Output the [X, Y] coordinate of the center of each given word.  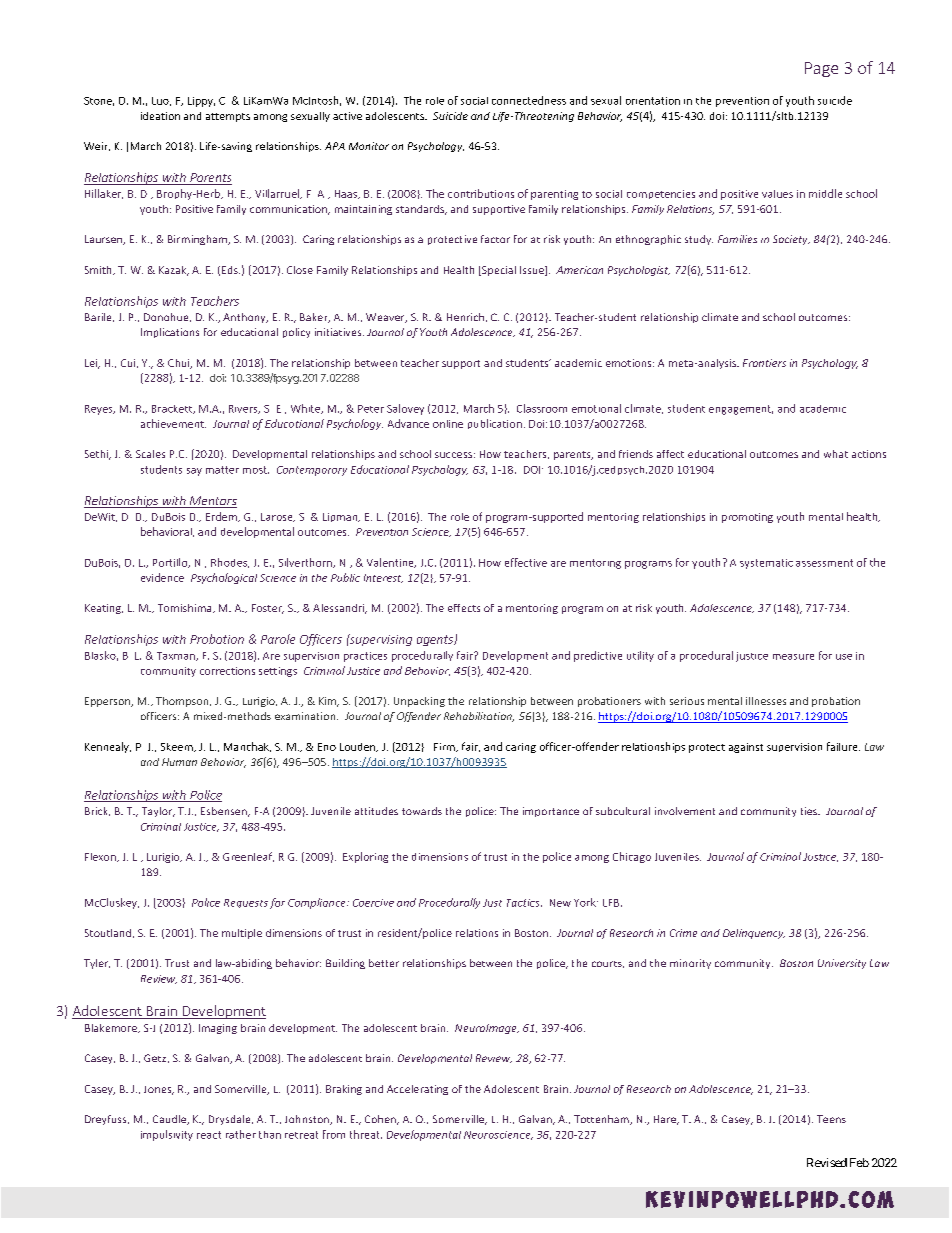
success [453, 455]
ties [810, 811]
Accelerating [417, 1090]
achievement [173, 423]
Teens [831, 1119]
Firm [445, 747]
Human [179, 762]
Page [821, 69]
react [209, 1135]
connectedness [529, 100]
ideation [160, 116]
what [836, 454]
